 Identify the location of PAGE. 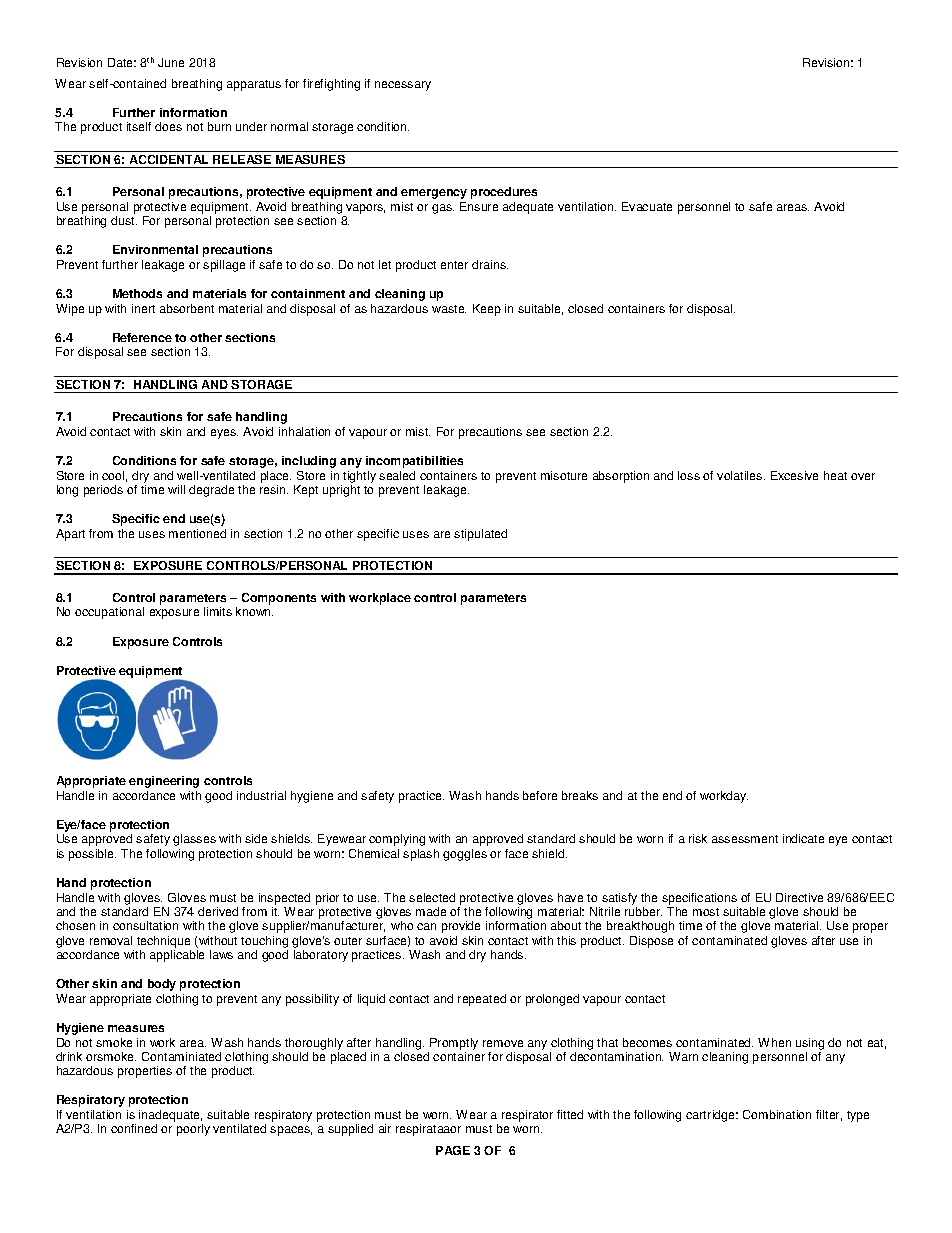
(453, 1150).
